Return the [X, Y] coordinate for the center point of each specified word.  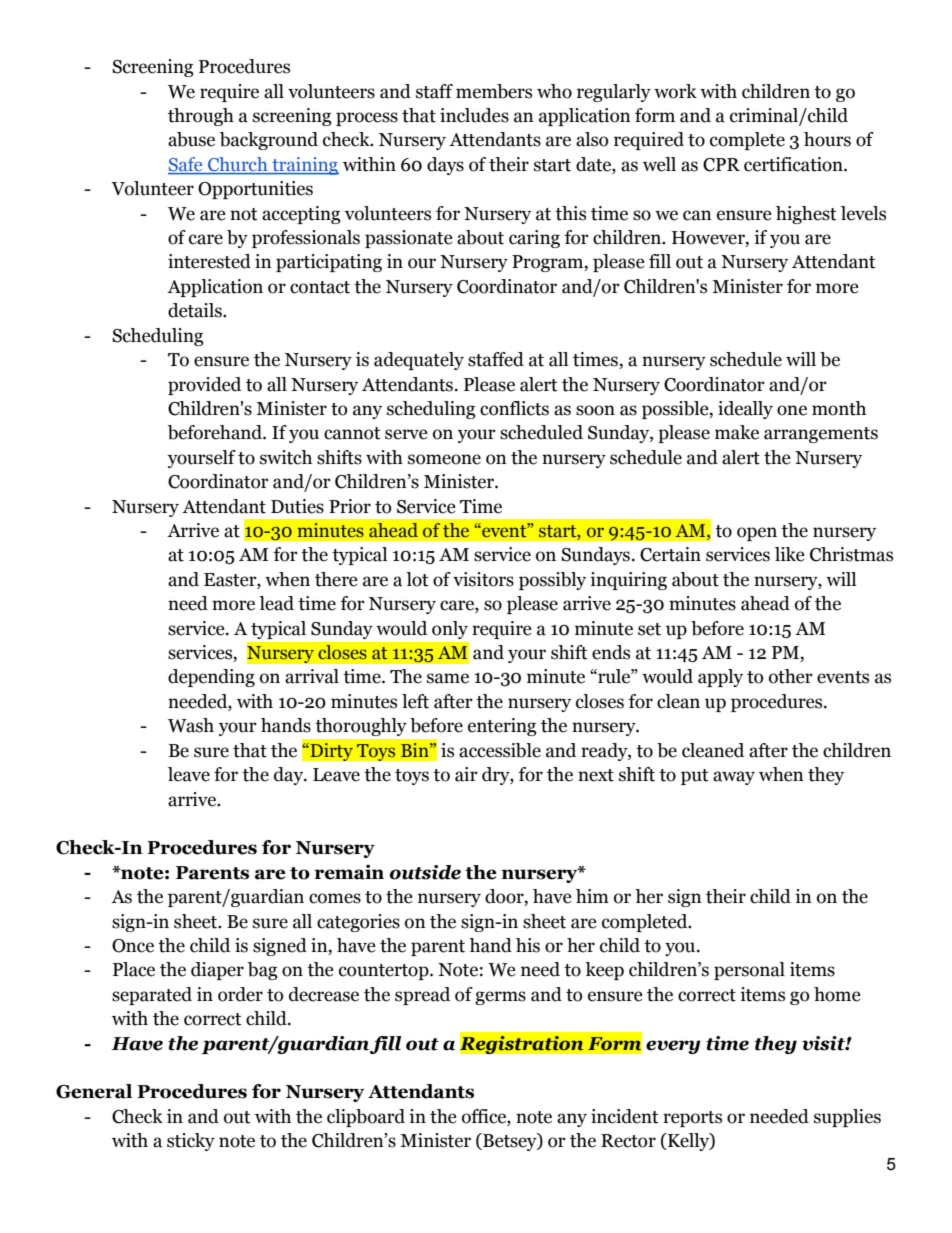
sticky [191, 1142]
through [201, 117]
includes [474, 115]
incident [625, 1116]
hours [827, 139]
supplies [847, 1118]
